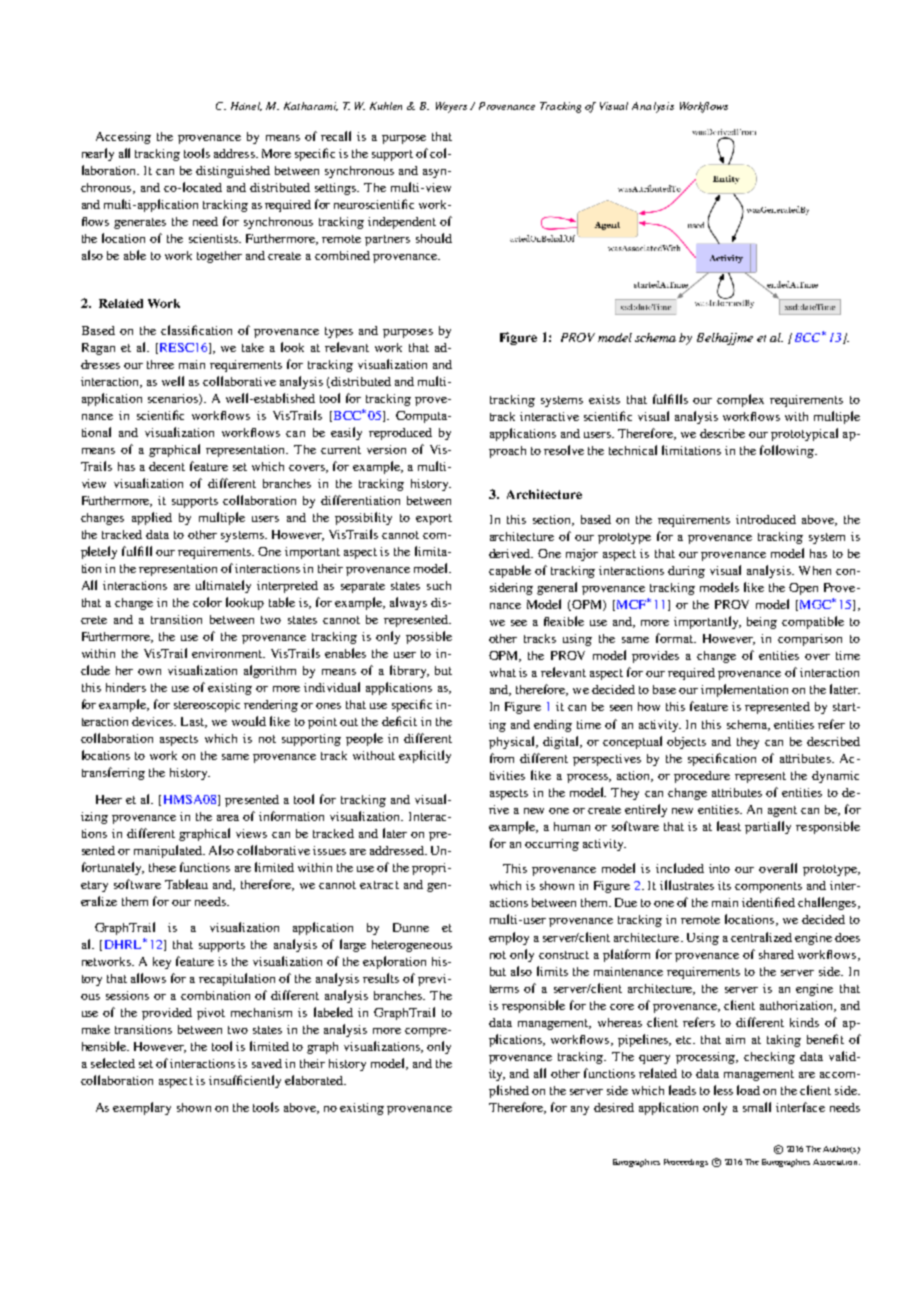 This screenshot has height=1308, width=924. I want to click on what, so click(503, 672).
